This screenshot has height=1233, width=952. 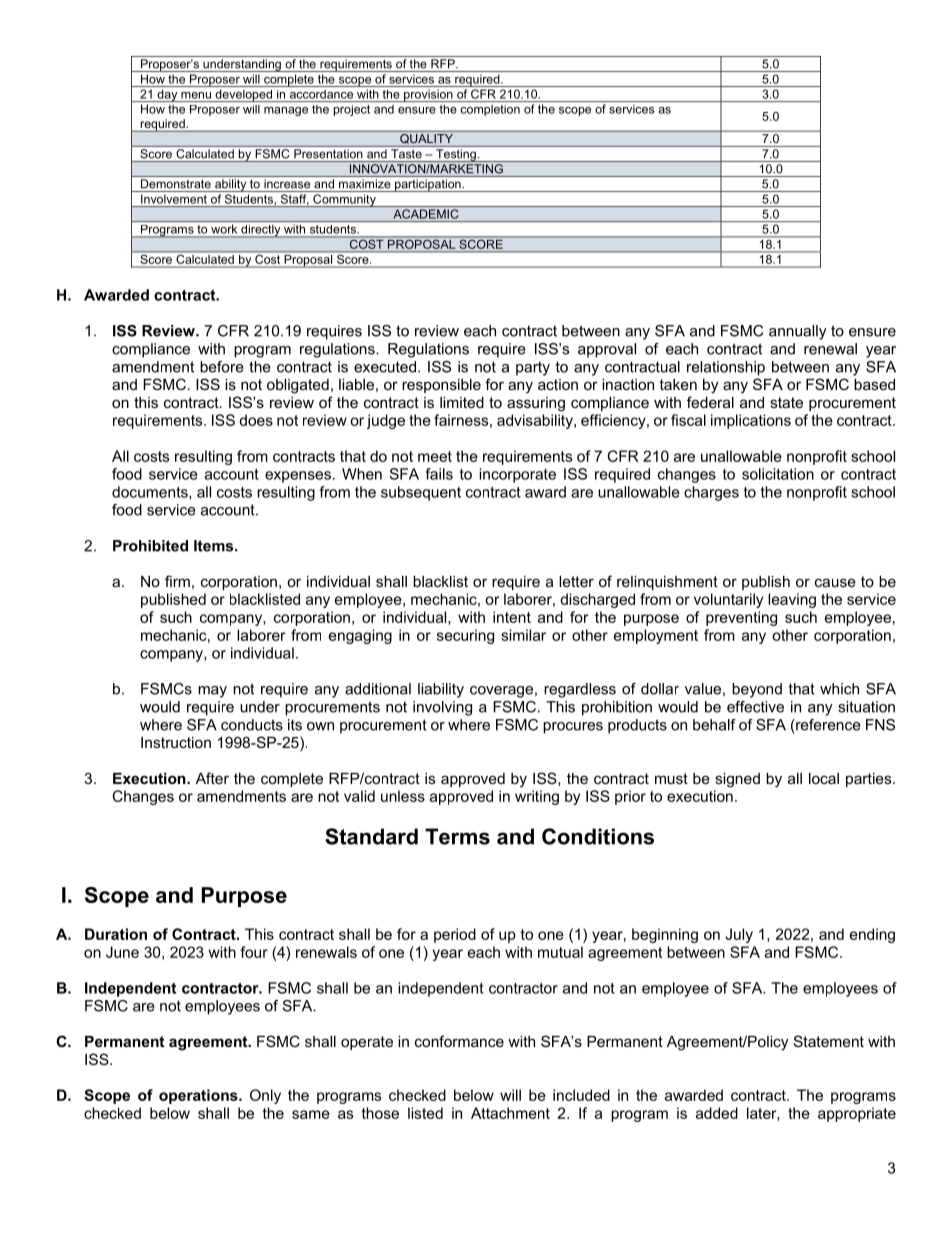 What do you see at coordinates (265, 1096) in the screenshot?
I see `Only` at bounding box center [265, 1096].
